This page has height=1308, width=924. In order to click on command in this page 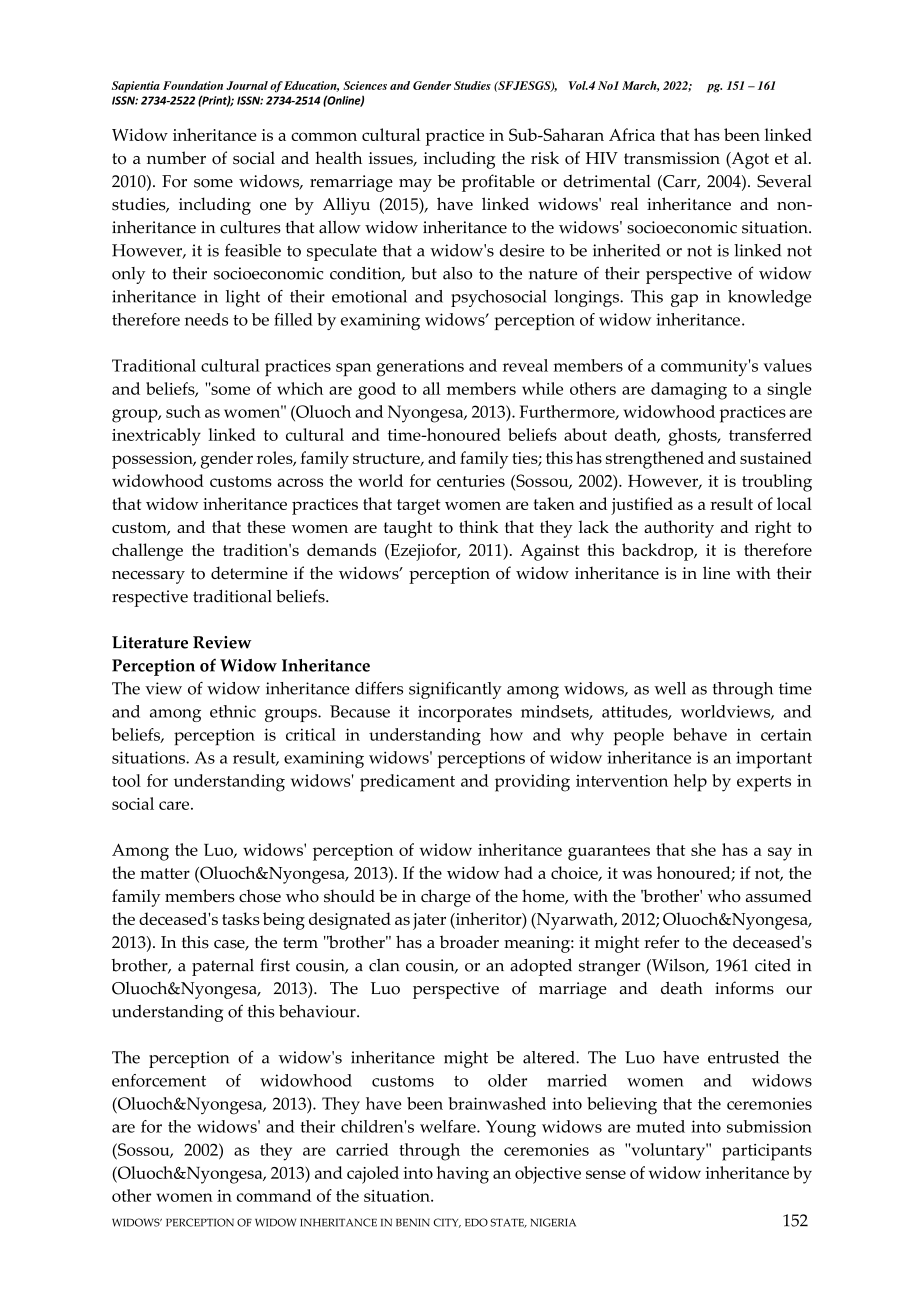, I will do `click(274, 1195)`.
